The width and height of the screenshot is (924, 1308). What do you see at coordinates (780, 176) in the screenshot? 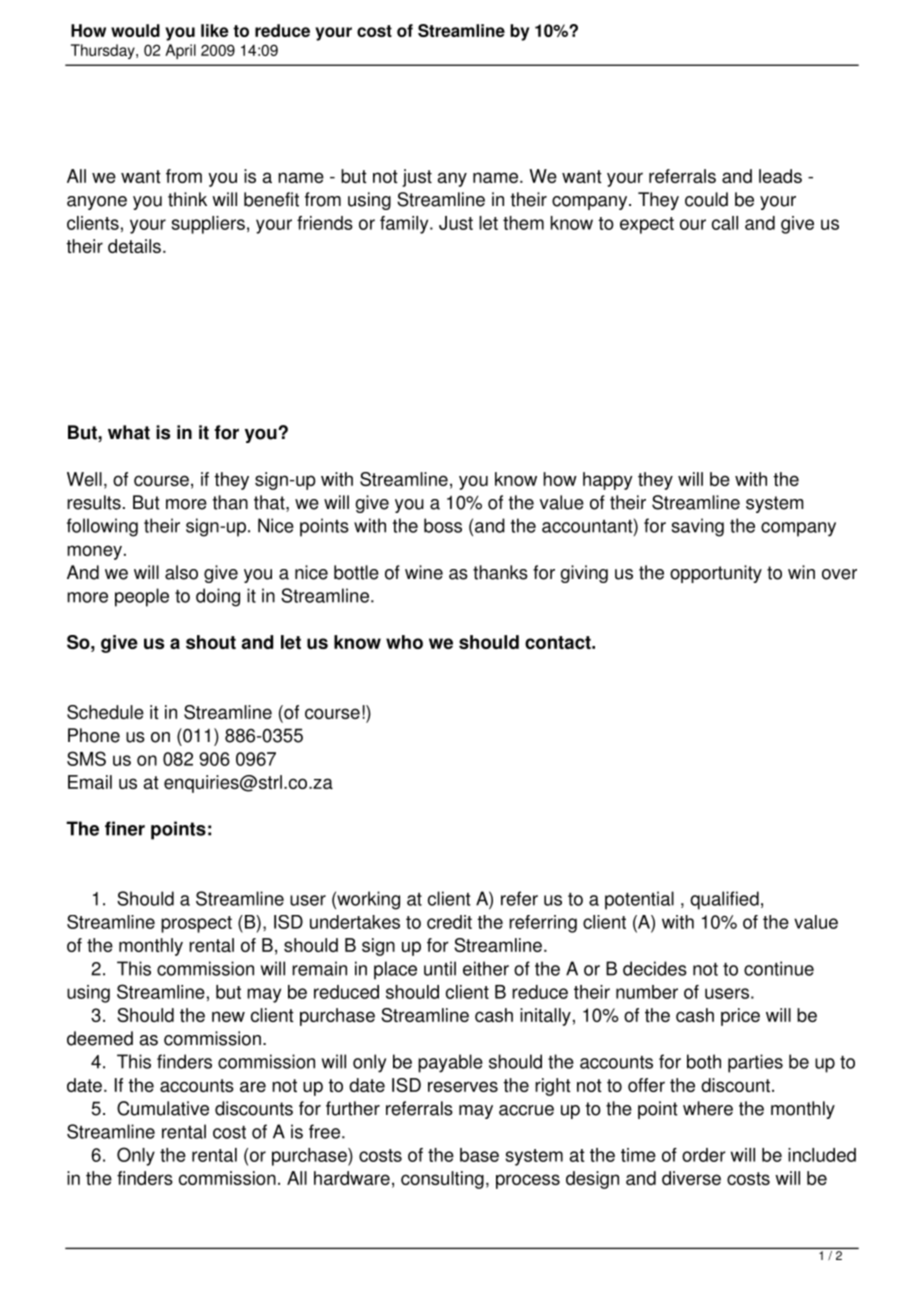
I see `leads` at bounding box center [780, 176].
